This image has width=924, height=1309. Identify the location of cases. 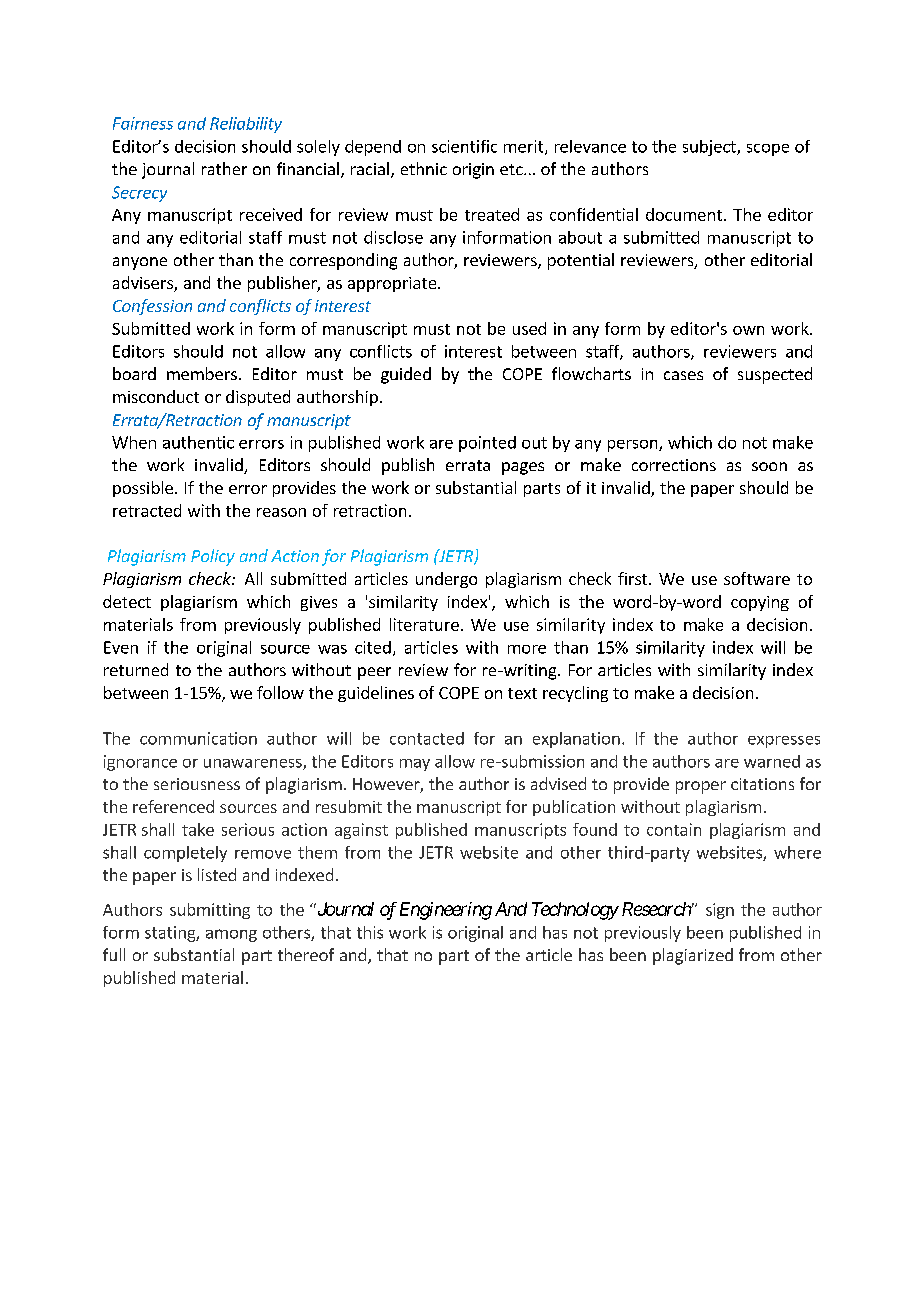
(683, 375).
